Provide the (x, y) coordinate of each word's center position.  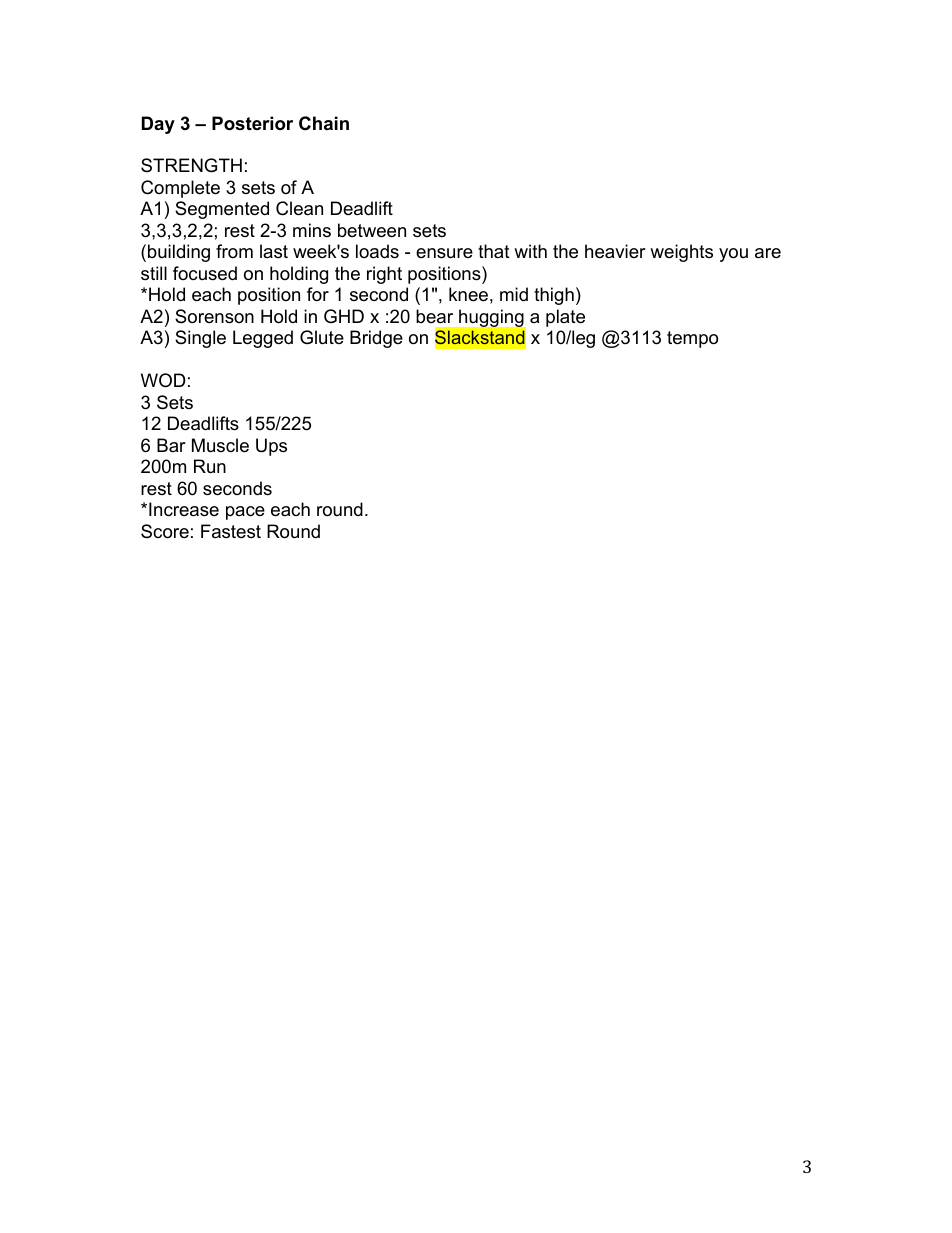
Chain (324, 123)
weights (681, 253)
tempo (692, 339)
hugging (491, 318)
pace (245, 513)
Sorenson (214, 316)
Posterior (252, 123)
